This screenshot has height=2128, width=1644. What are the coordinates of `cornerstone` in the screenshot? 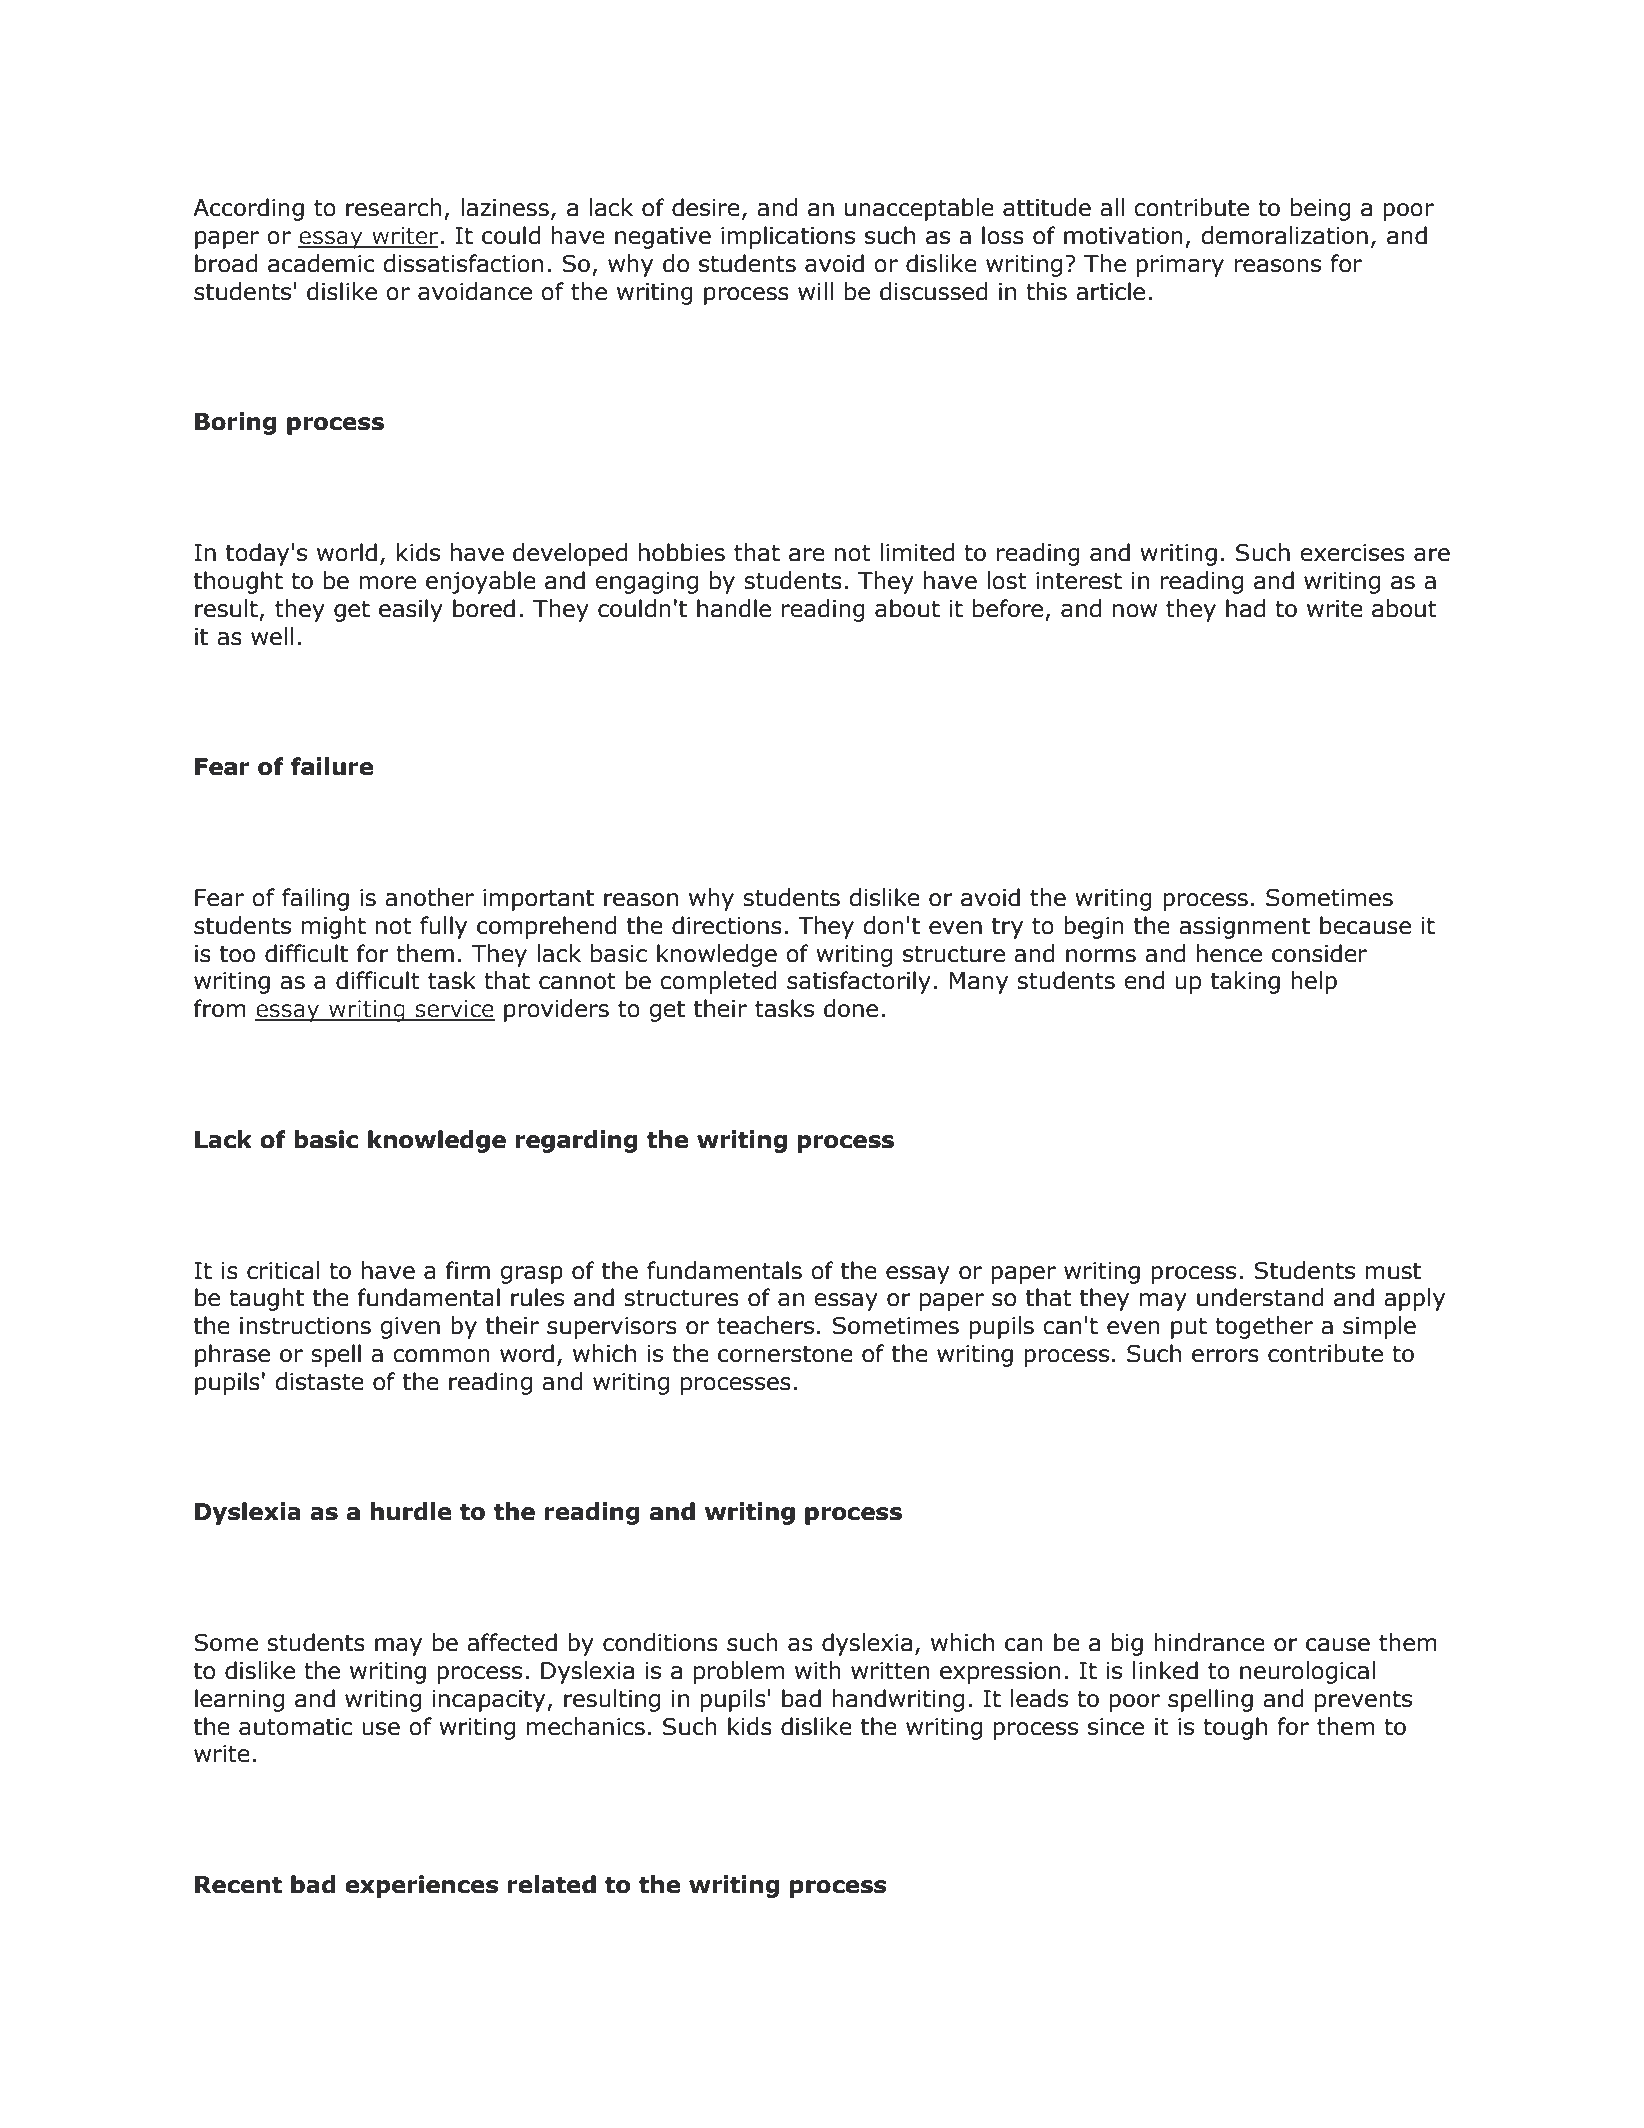 It's located at (785, 1354).
